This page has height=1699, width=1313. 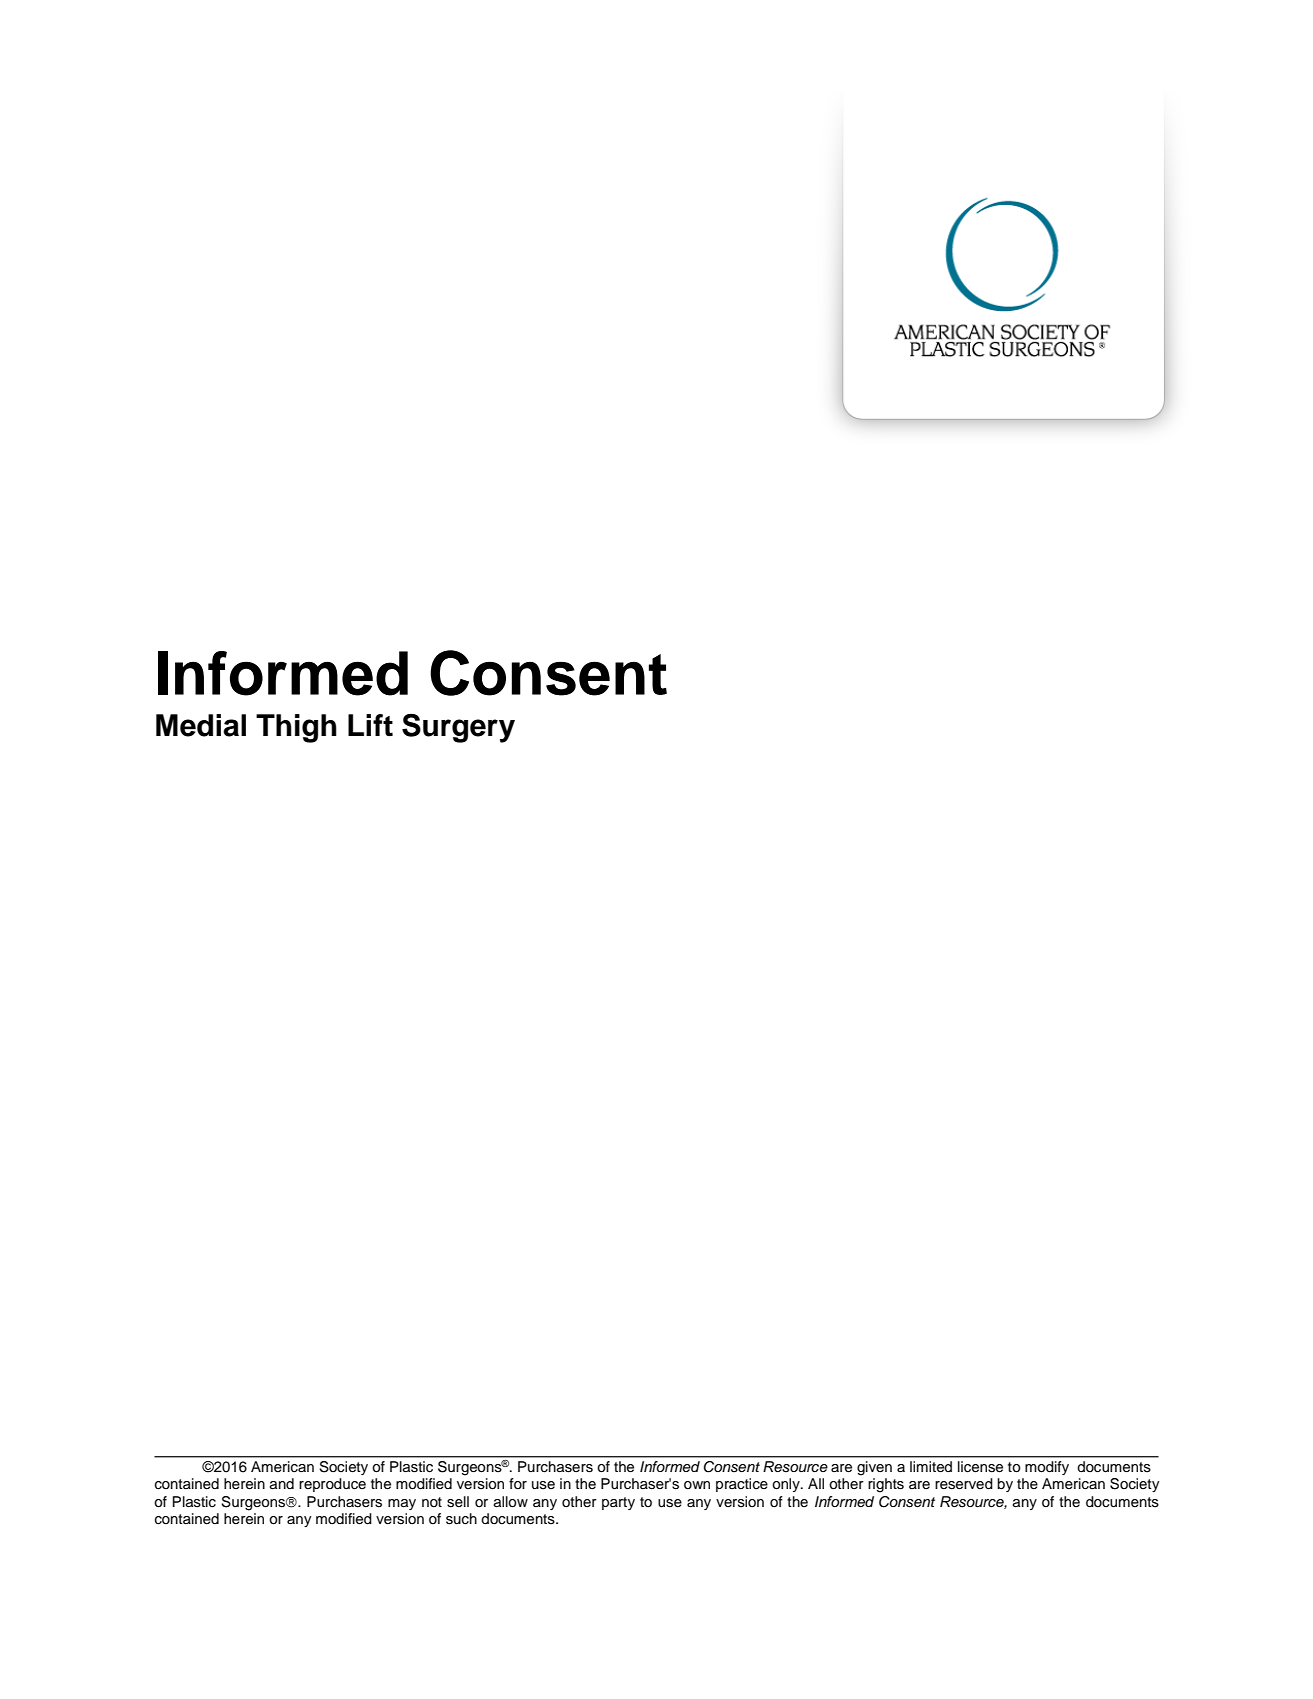 I want to click on Surgery, so click(x=458, y=728).
